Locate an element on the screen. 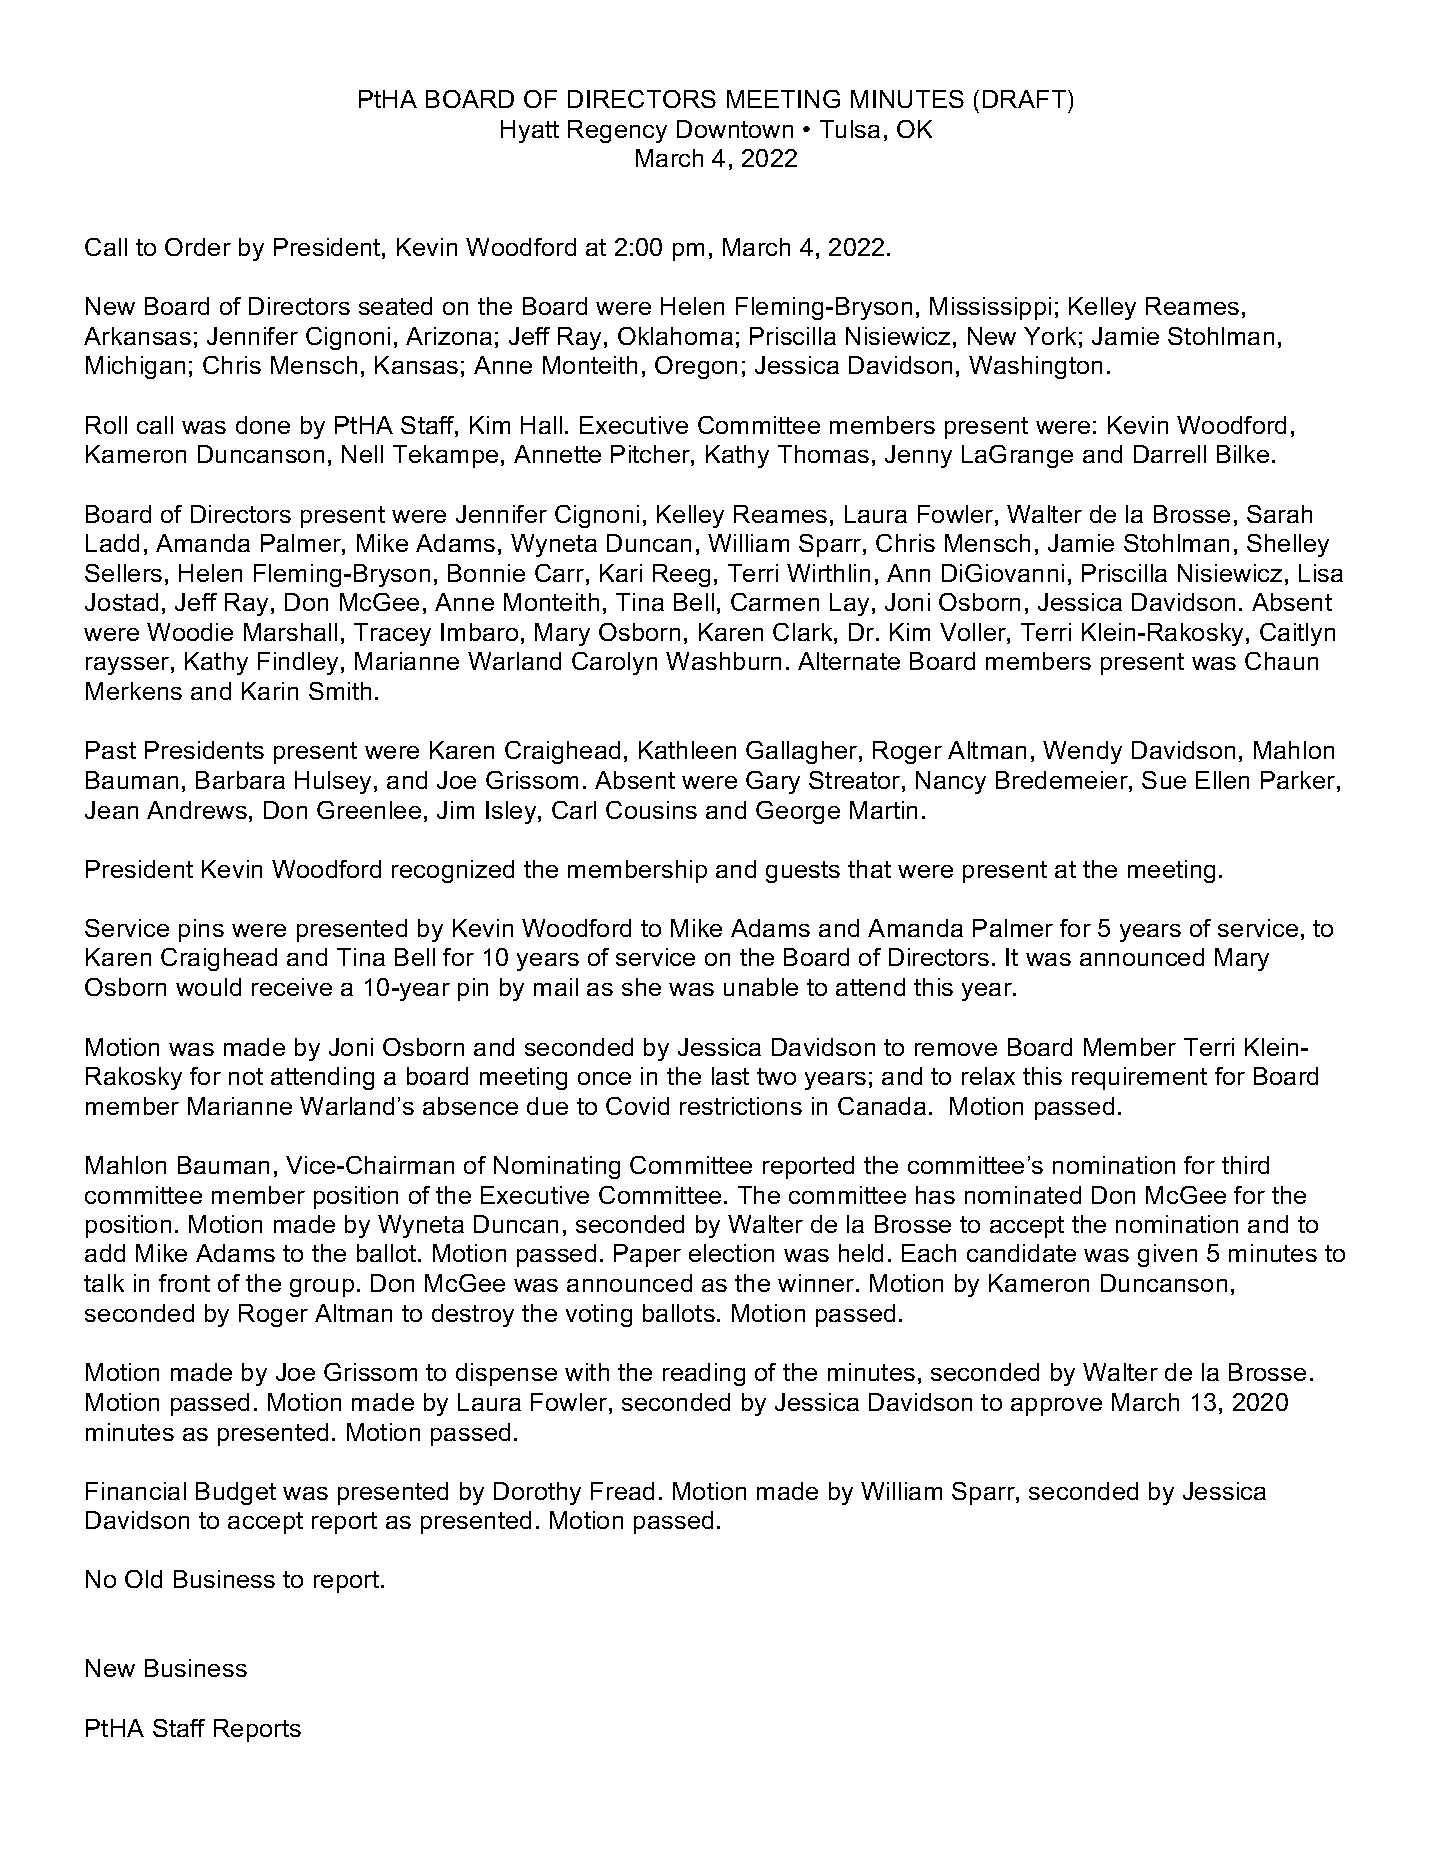  Andrews is located at coordinates (197, 810).
